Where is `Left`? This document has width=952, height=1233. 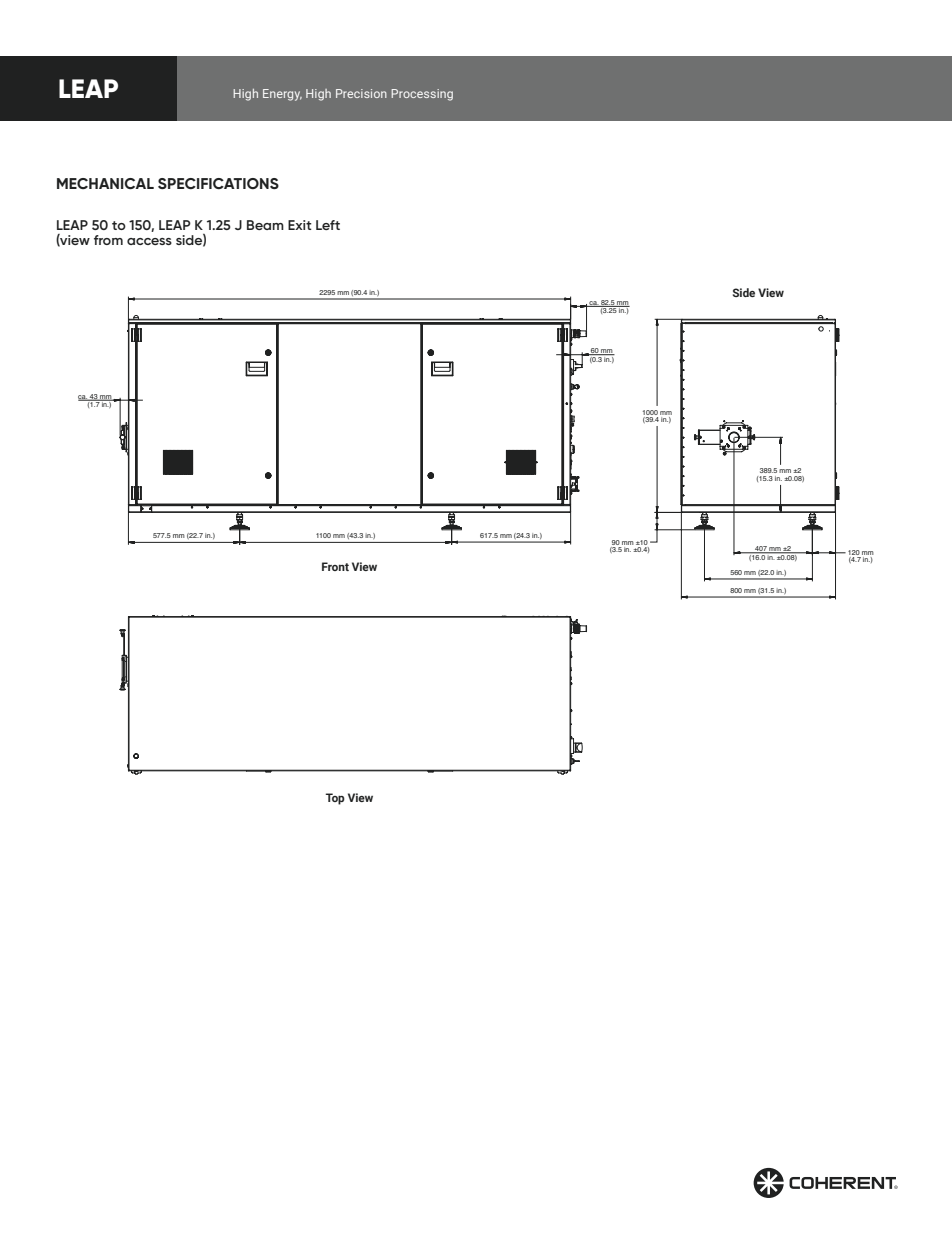
Left is located at coordinates (328, 225).
